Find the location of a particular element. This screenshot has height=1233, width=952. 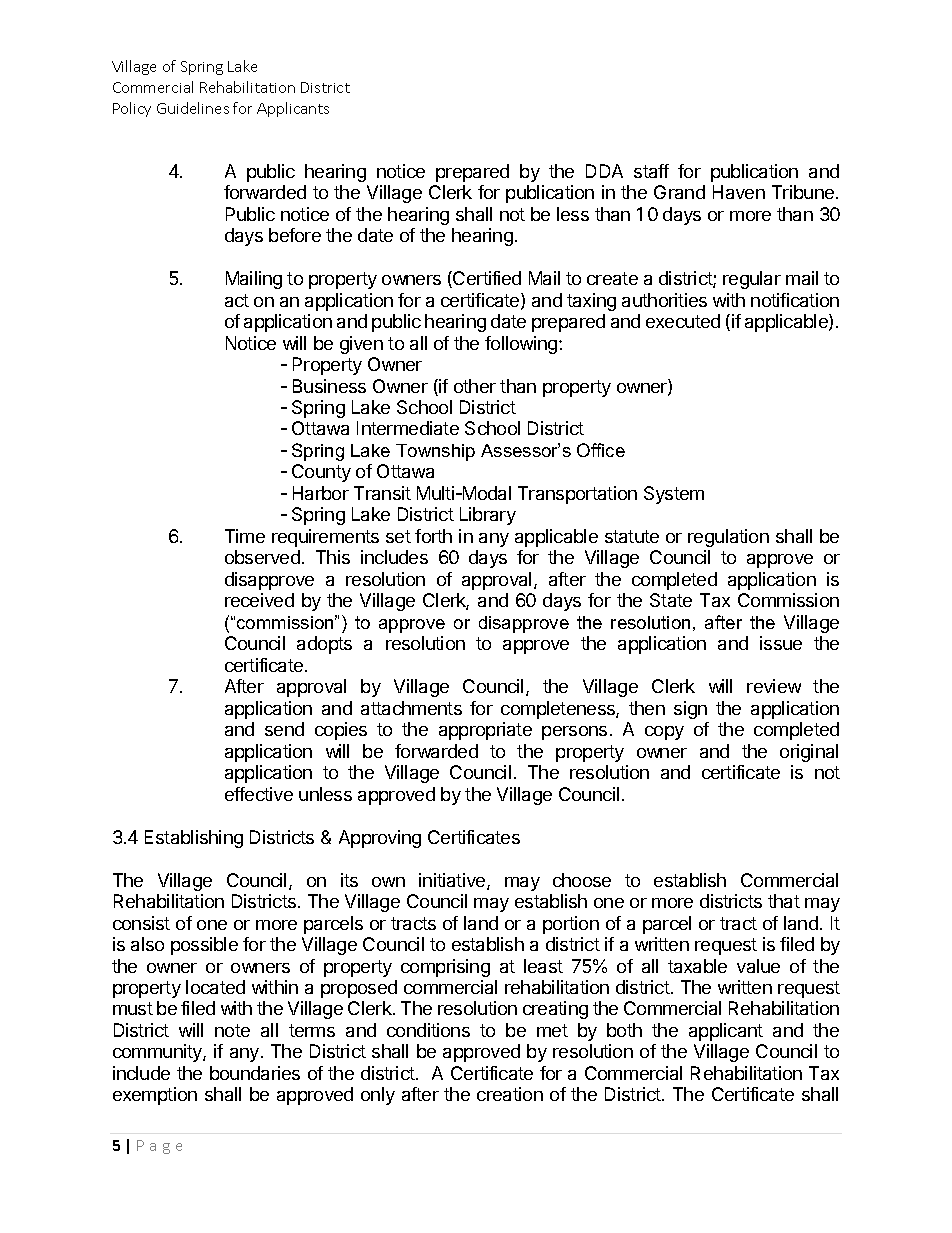

boundaries is located at coordinates (255, 1073).
